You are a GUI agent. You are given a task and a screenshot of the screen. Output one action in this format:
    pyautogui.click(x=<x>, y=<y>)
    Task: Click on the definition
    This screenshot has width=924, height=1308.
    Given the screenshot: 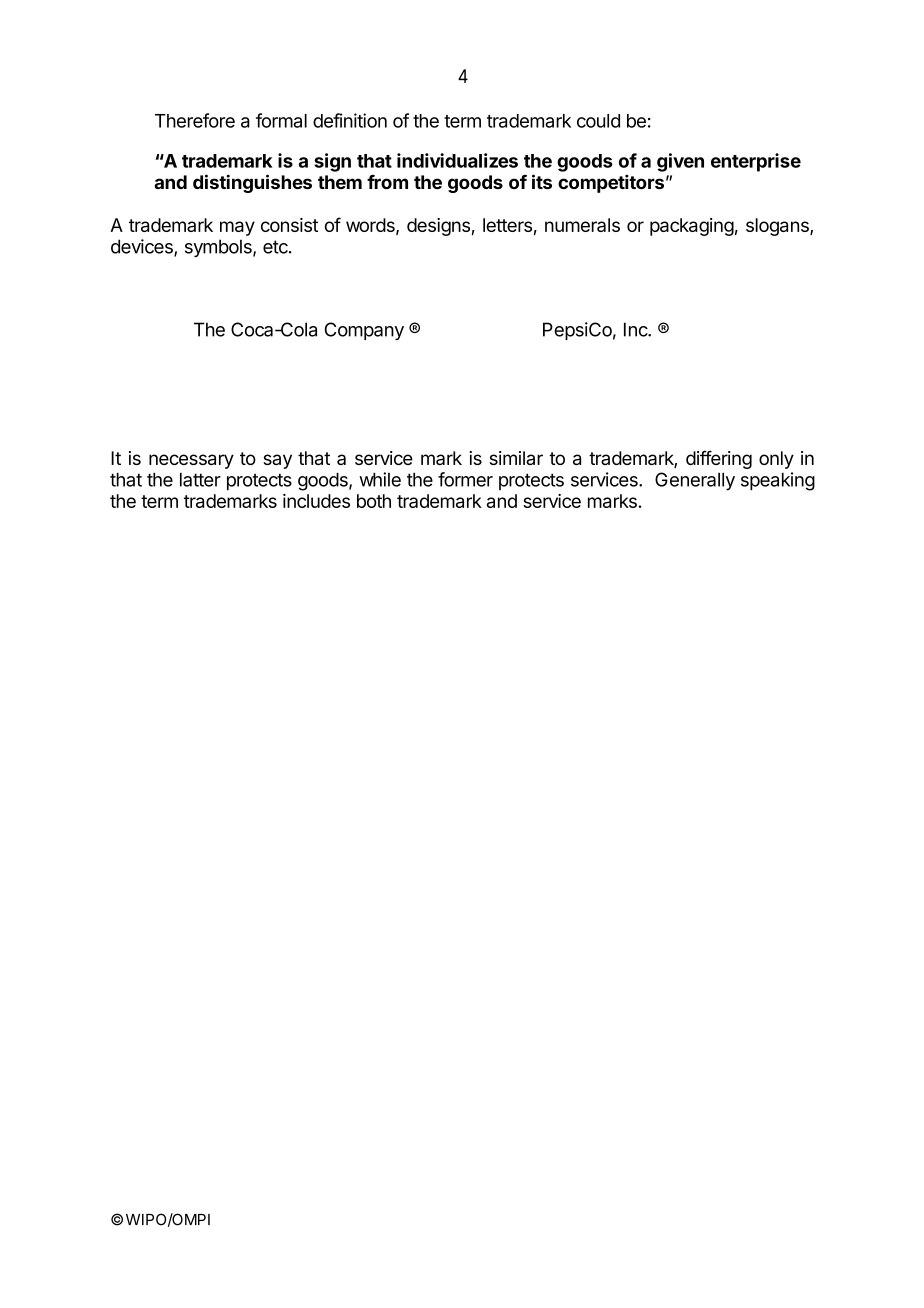 What is the action you would take?
    pyautogui.click(x=350, y=120)
